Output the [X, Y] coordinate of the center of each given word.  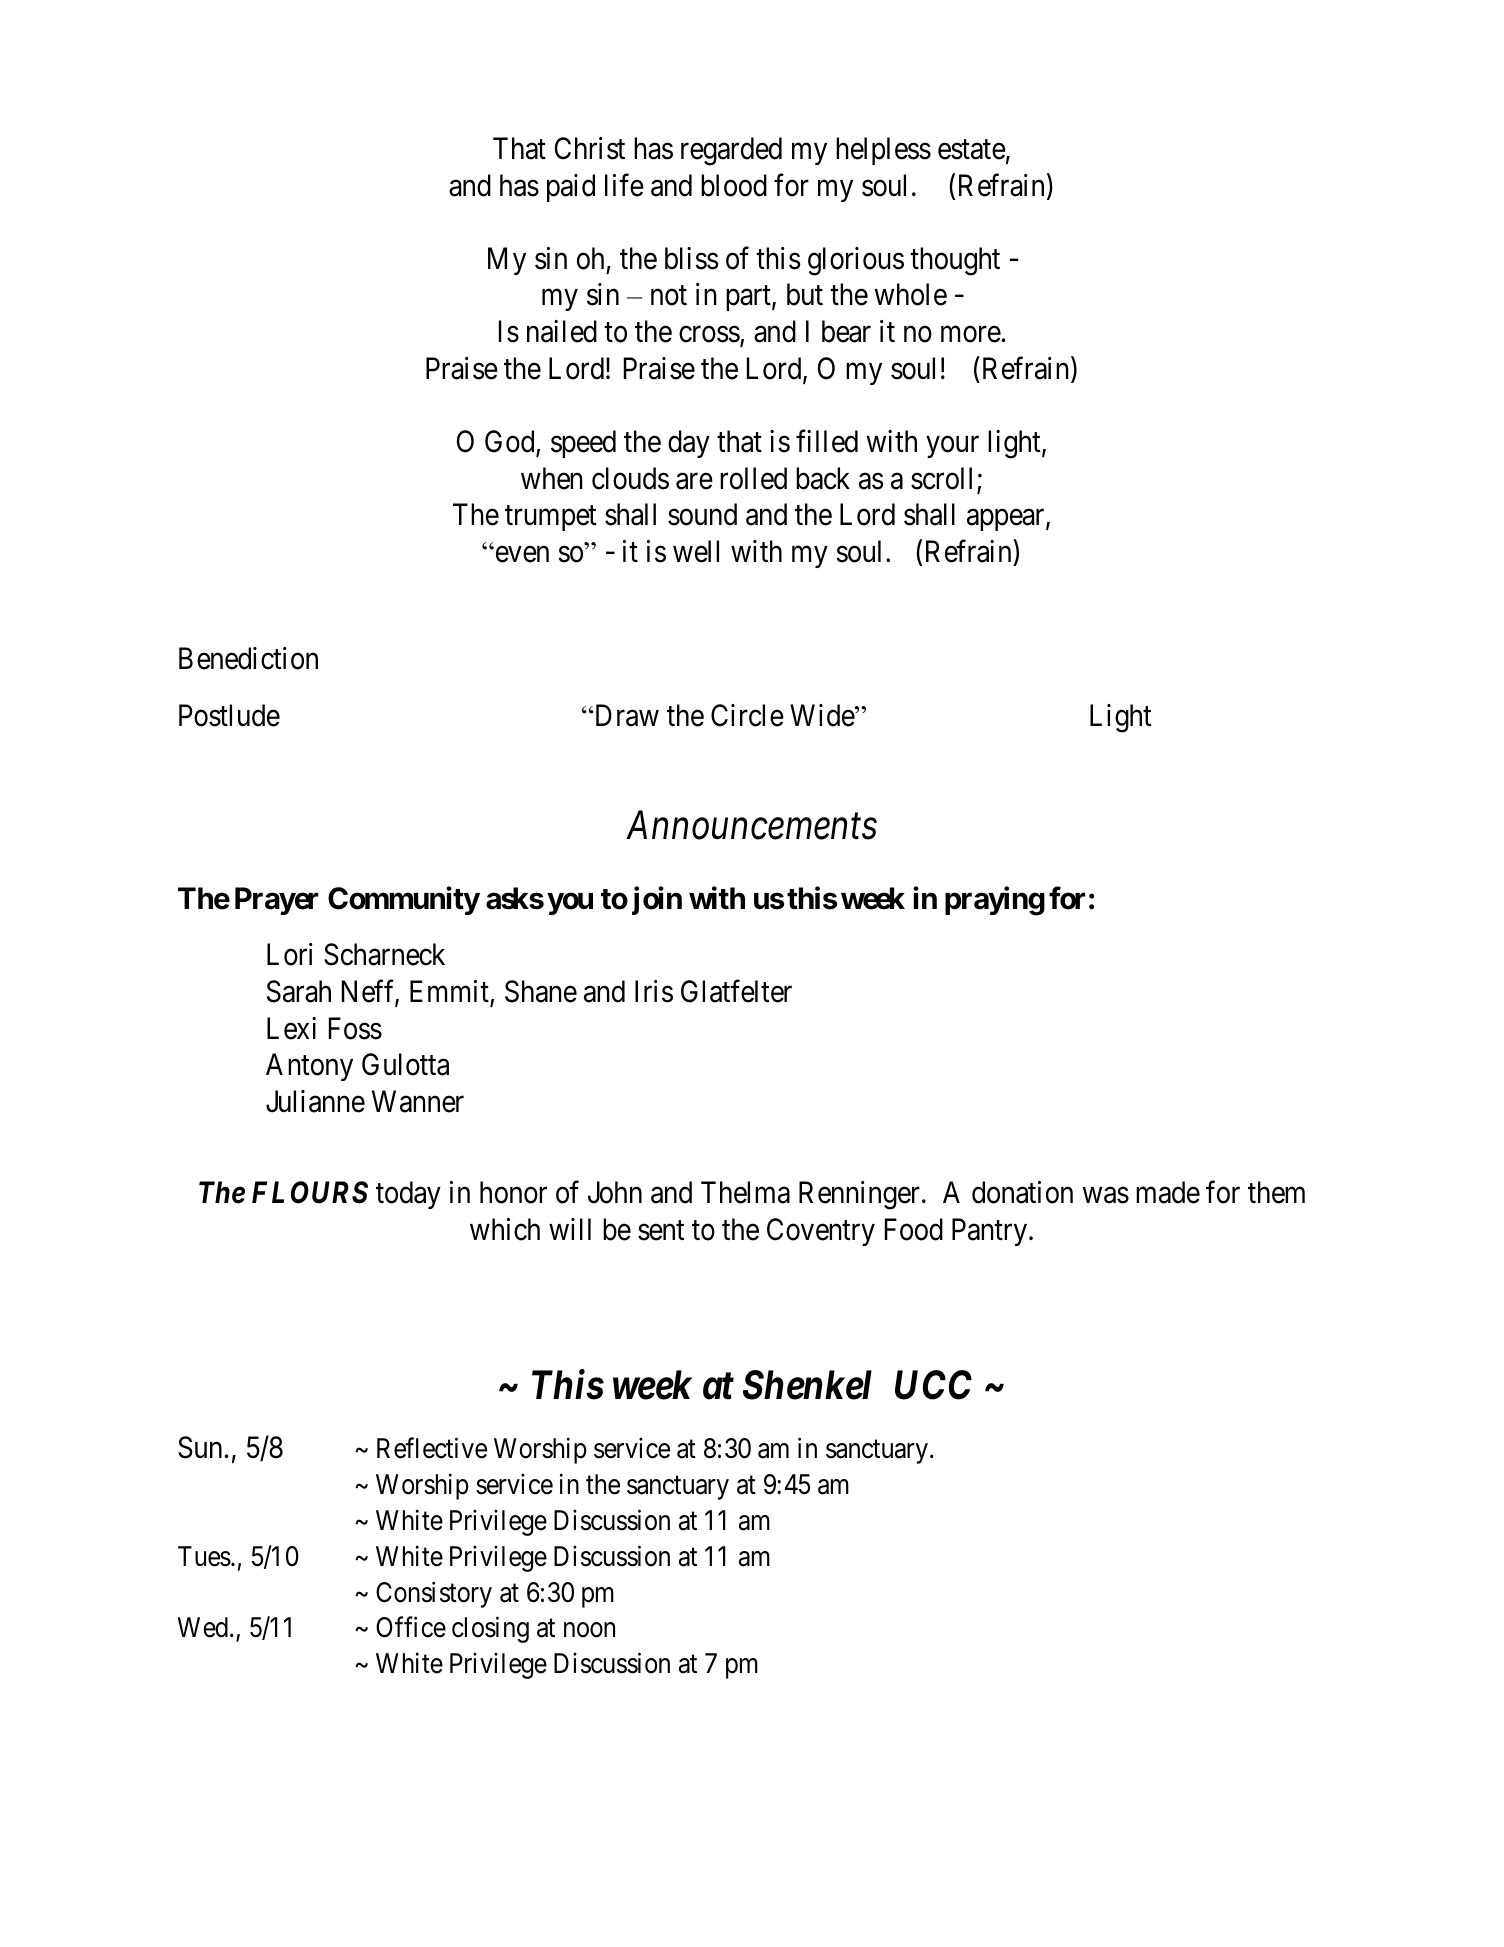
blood [734, 185]
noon [589, 1630]
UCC [933, 1385]
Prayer [277, 901]
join [657, 901]
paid [571, 188]
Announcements [751, 825]
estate [972, 150]
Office [411, 1627]
